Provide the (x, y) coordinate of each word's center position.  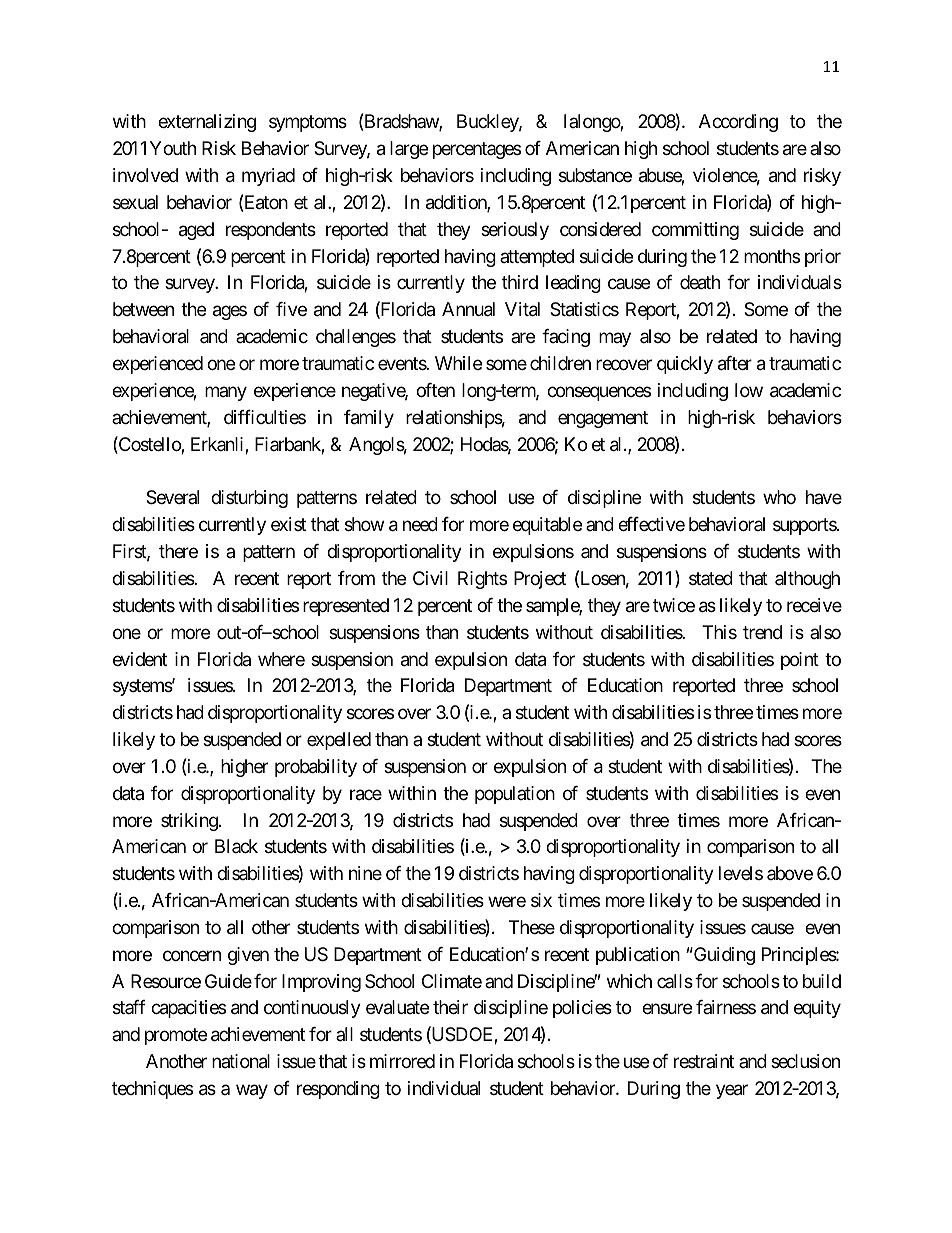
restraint (704, 1061)
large (409, 150)
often (435, 390)
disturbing (249, 499)
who (779, 497)
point (800, 661)
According (738, 123)
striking (189, 822)
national (241, 1061)
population (515, 795)
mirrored (402, 1061)
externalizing (207, 123)
